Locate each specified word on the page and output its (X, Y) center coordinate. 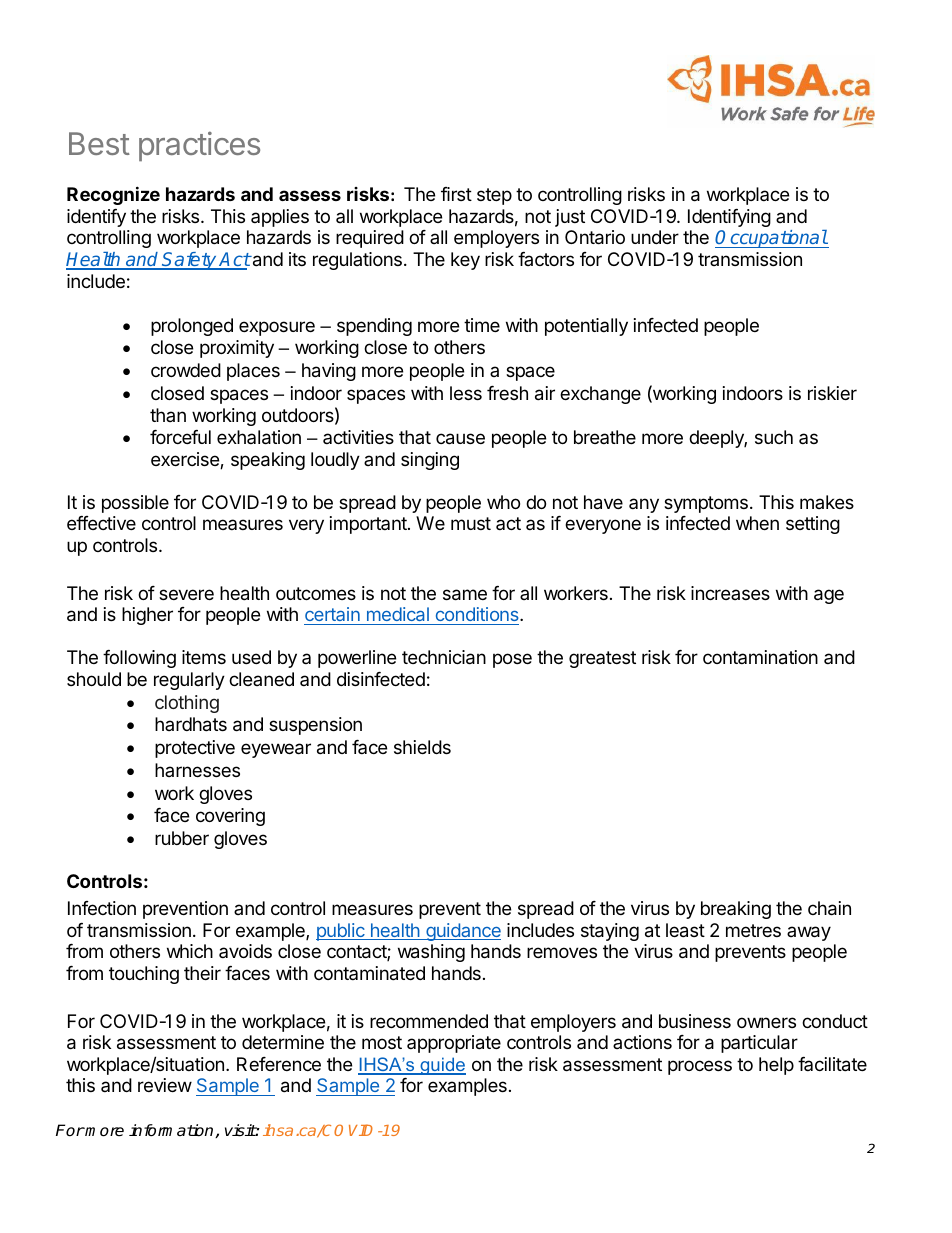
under (655, 237)
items (204, 657)
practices (199, 146)
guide (442, 1066)
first (456, 194)
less (466, 393)
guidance (462, 932)
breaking (736, 910)
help (776, 1066)
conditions (477, 616)
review (165, 1085)
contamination (760, 657)
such (774, 437)
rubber (182, 838)
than (168, 415)
